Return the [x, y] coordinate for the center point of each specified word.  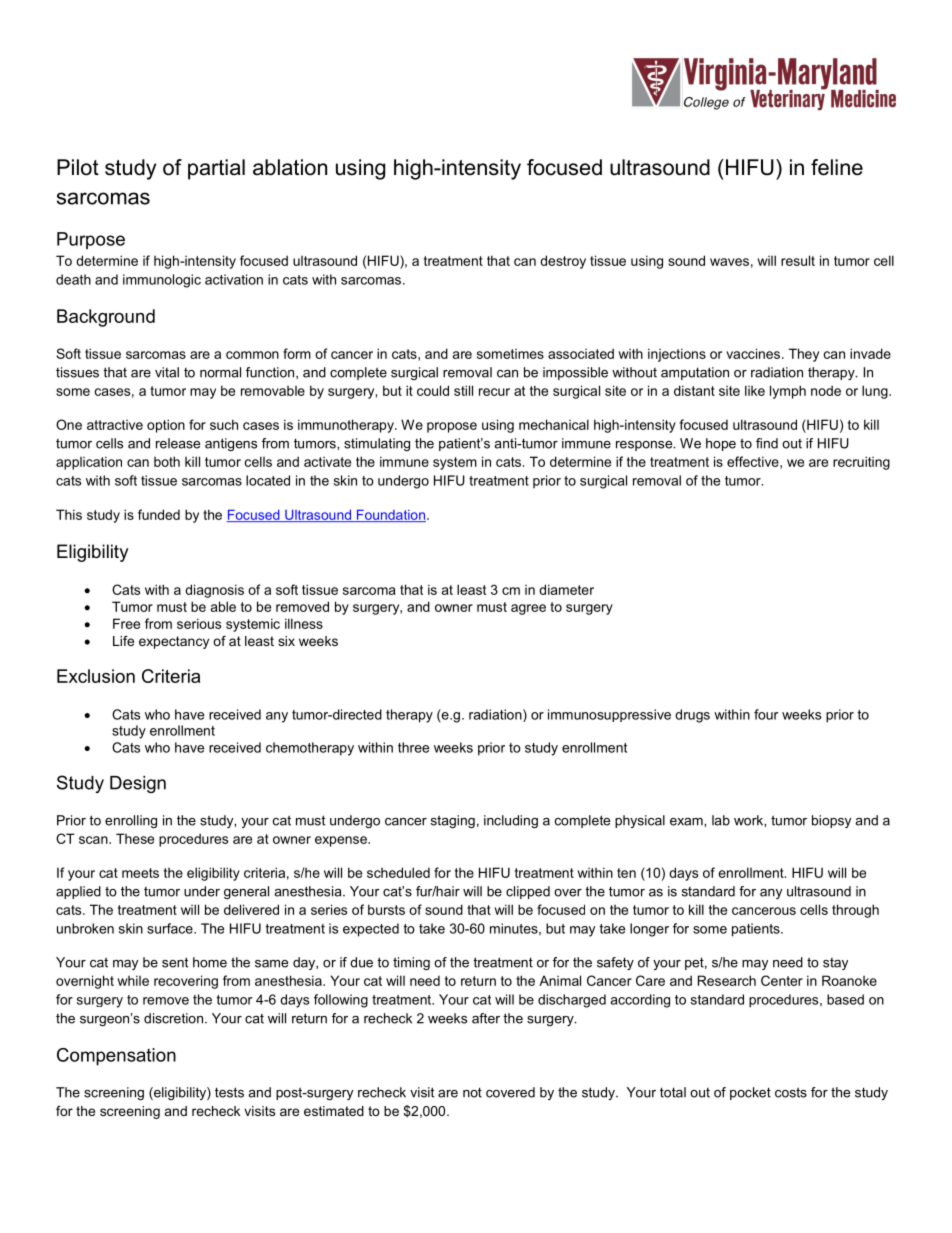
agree [528, 609]
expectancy [174, 642]
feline [837, 167]
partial [216, 169]
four [766, 714]
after [486, 1018]
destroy [563, 262]
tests [229, 1092]
